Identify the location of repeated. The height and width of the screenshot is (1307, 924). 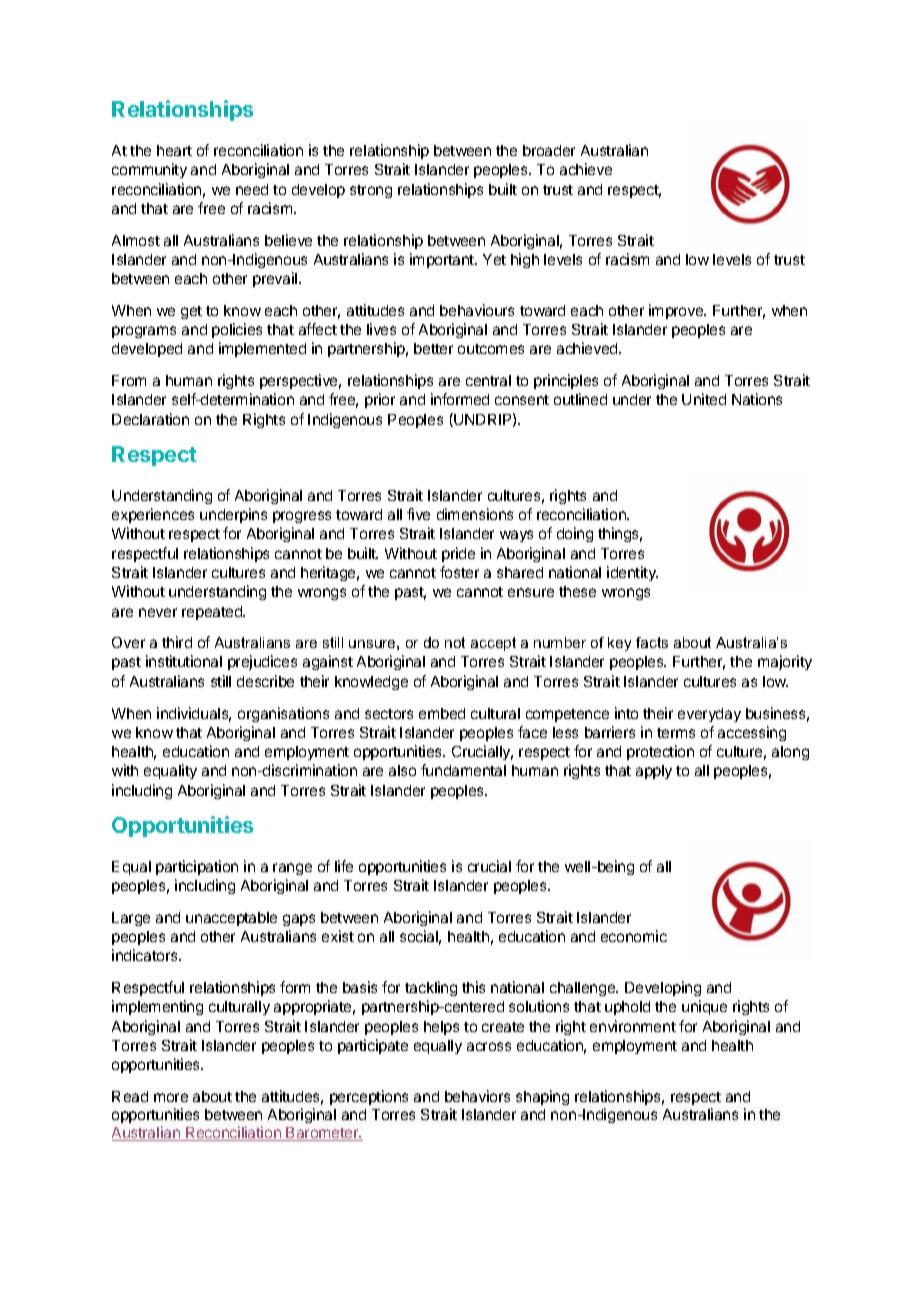
(213, 613).
